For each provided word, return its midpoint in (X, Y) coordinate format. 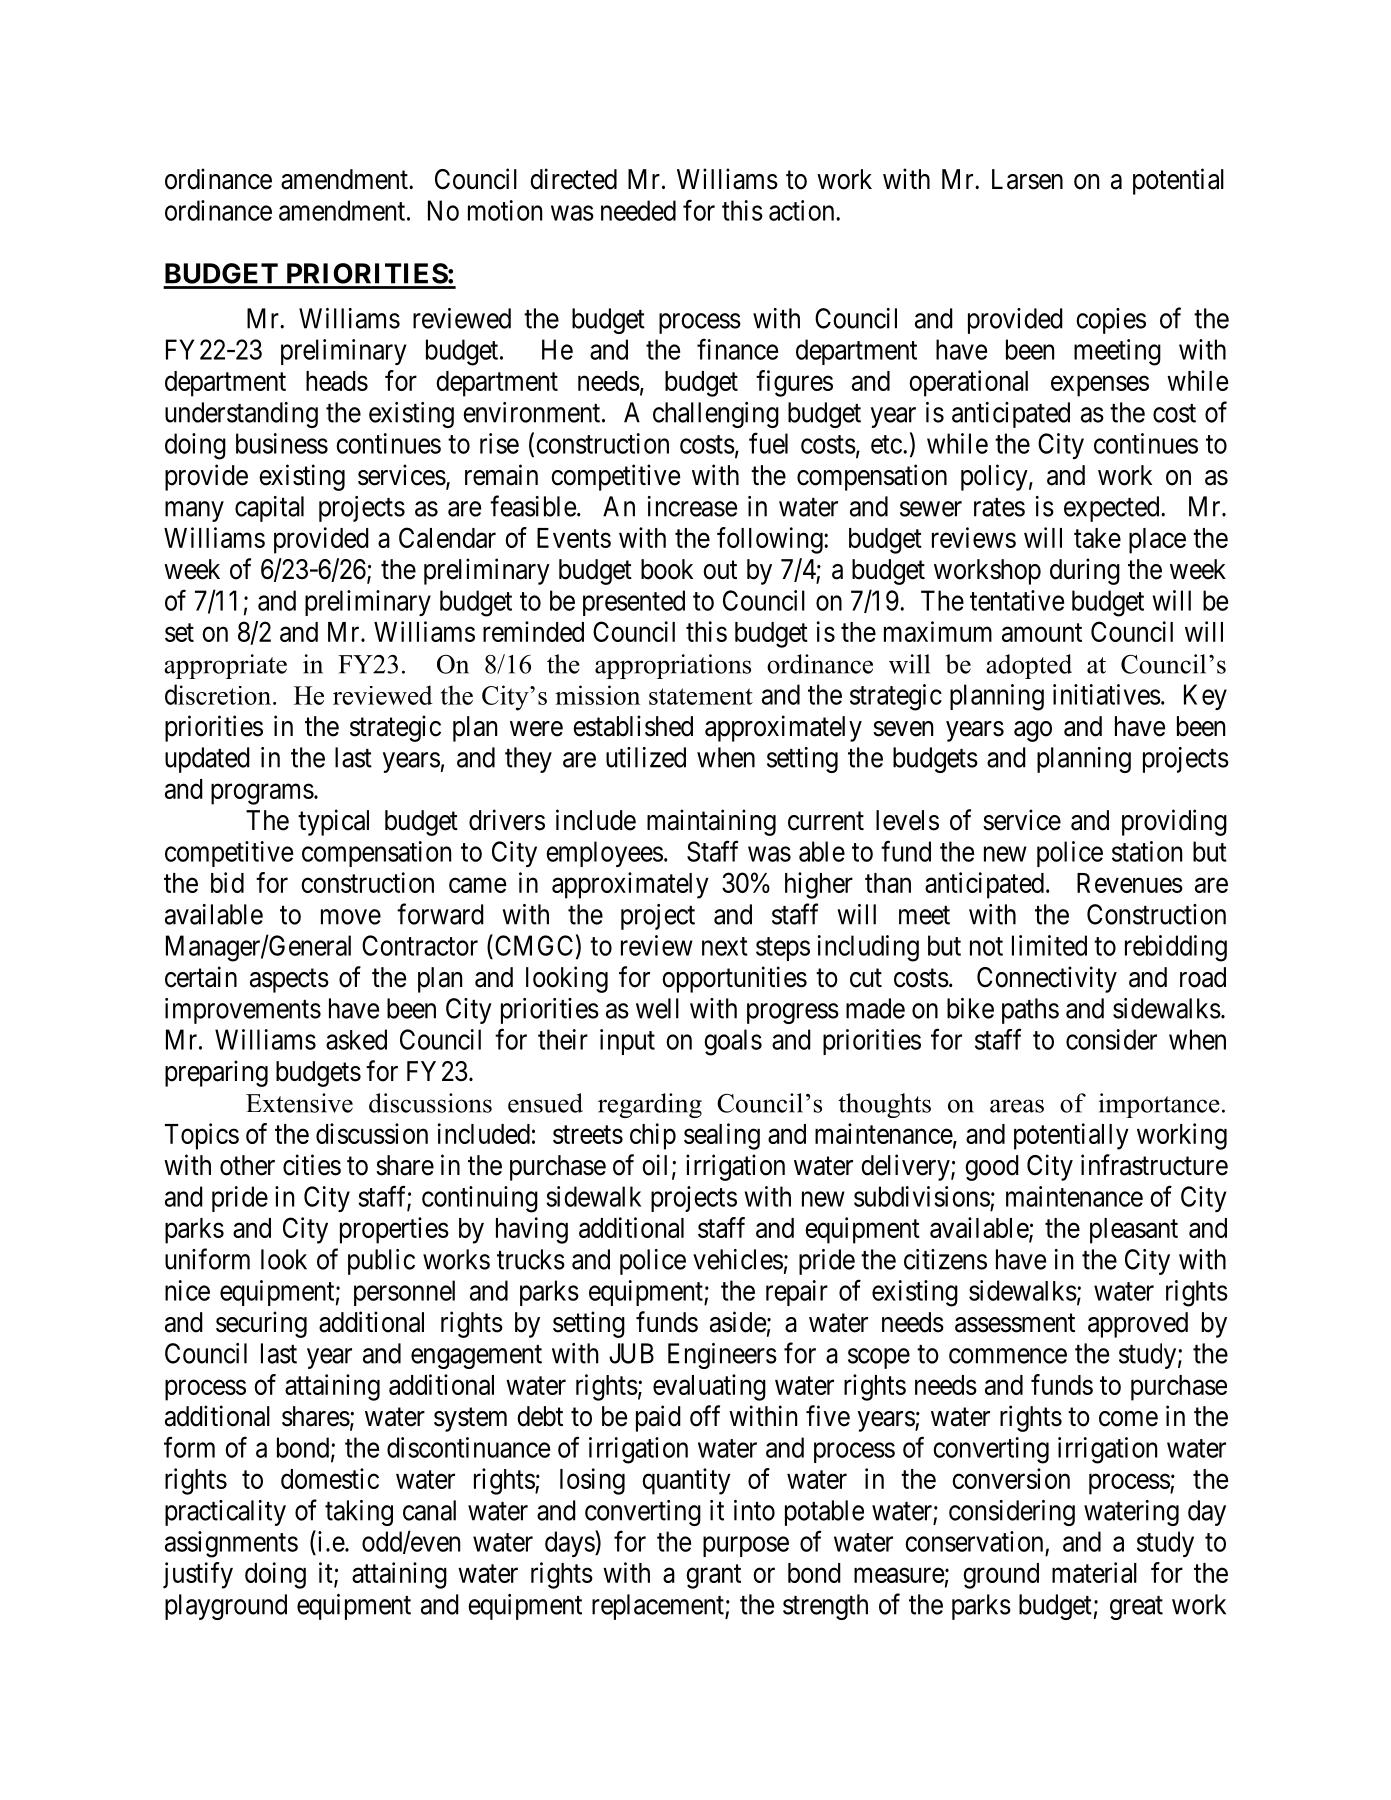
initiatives (1107, 694)
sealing (722, 1136)
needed (638, 210)
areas (1017, 1106)
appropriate (225, 666)
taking (359, 1513)
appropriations (673, 666)
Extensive (299, 1103)
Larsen (1027, 179)
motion (505, 210)
